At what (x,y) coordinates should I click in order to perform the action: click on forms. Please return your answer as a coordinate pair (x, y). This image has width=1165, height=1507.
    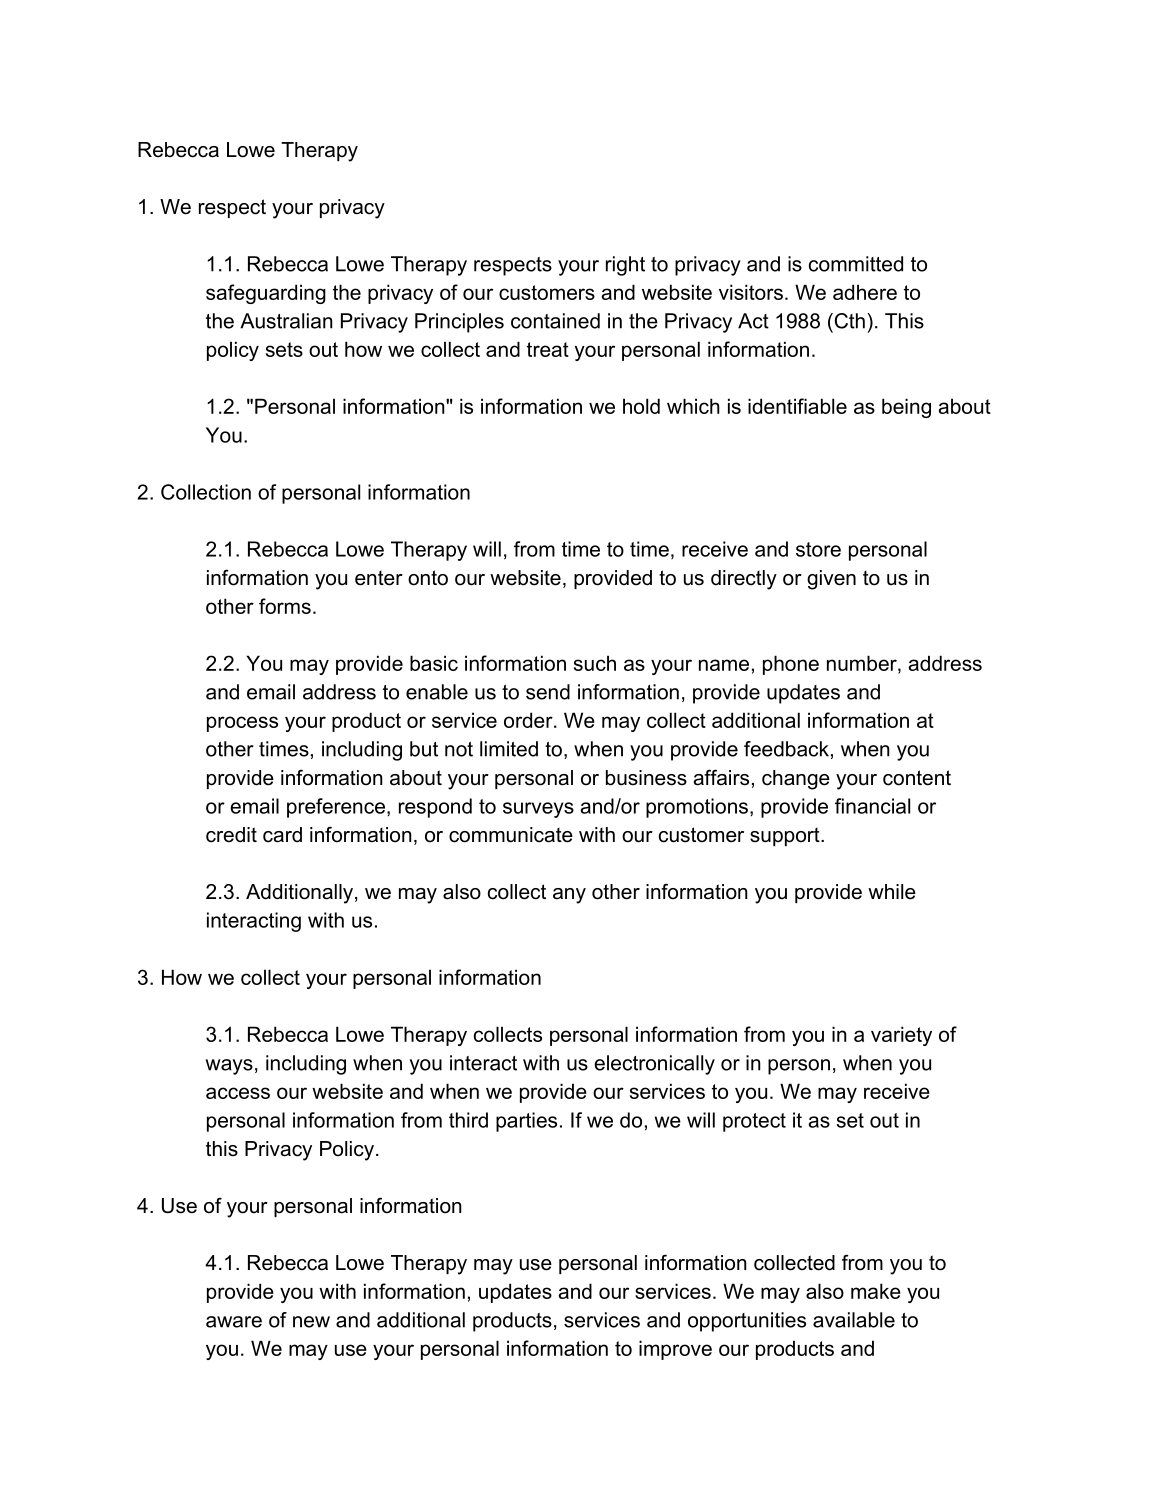
    Looking at the image, I should click on (285, 606).
